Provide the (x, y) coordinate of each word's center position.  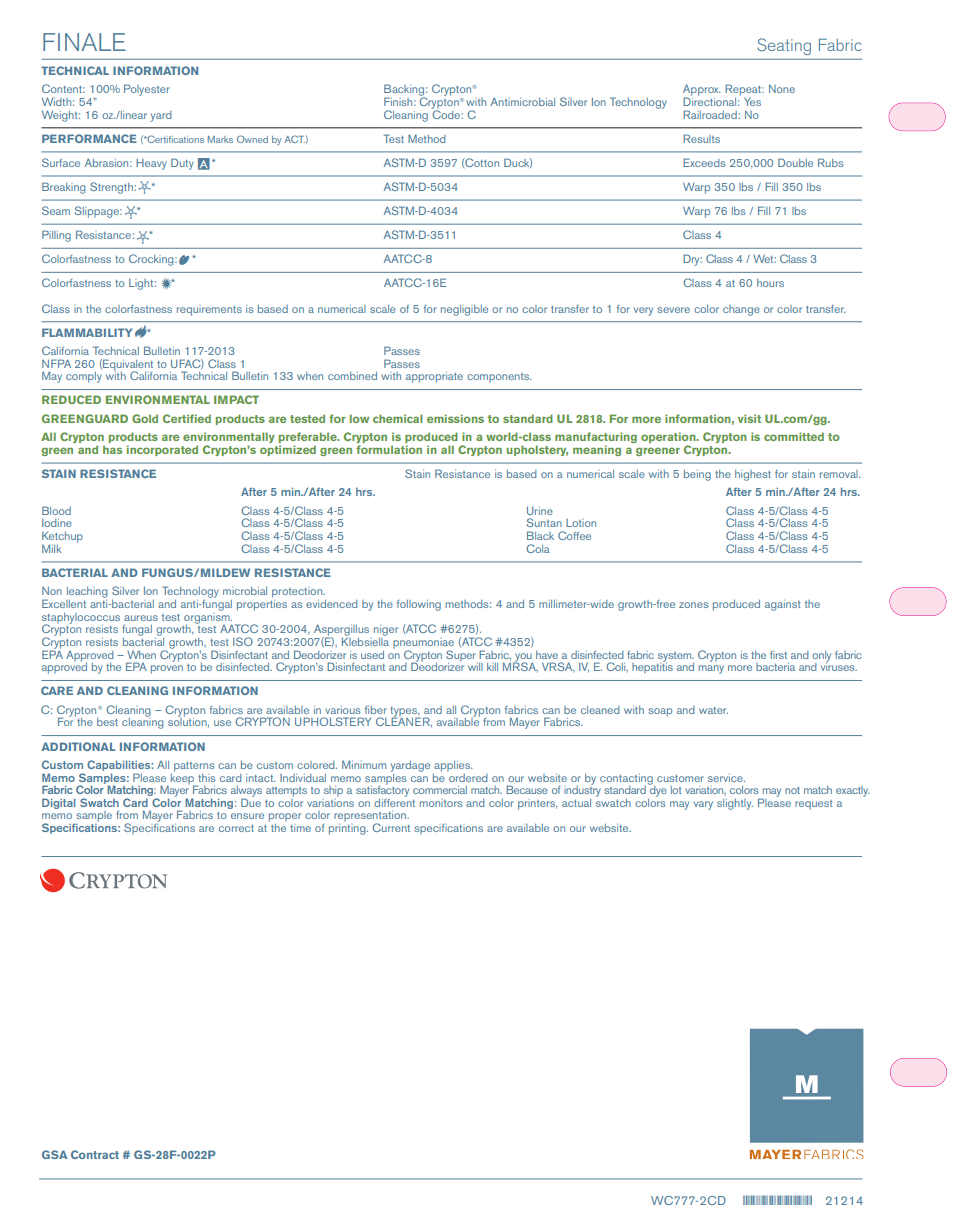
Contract (95, 1154)
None (782, 89)
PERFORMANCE (89, 138)
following (419, 605)
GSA (54, 1154)
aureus (141, 618)
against (783, 605)
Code (446, 113)
